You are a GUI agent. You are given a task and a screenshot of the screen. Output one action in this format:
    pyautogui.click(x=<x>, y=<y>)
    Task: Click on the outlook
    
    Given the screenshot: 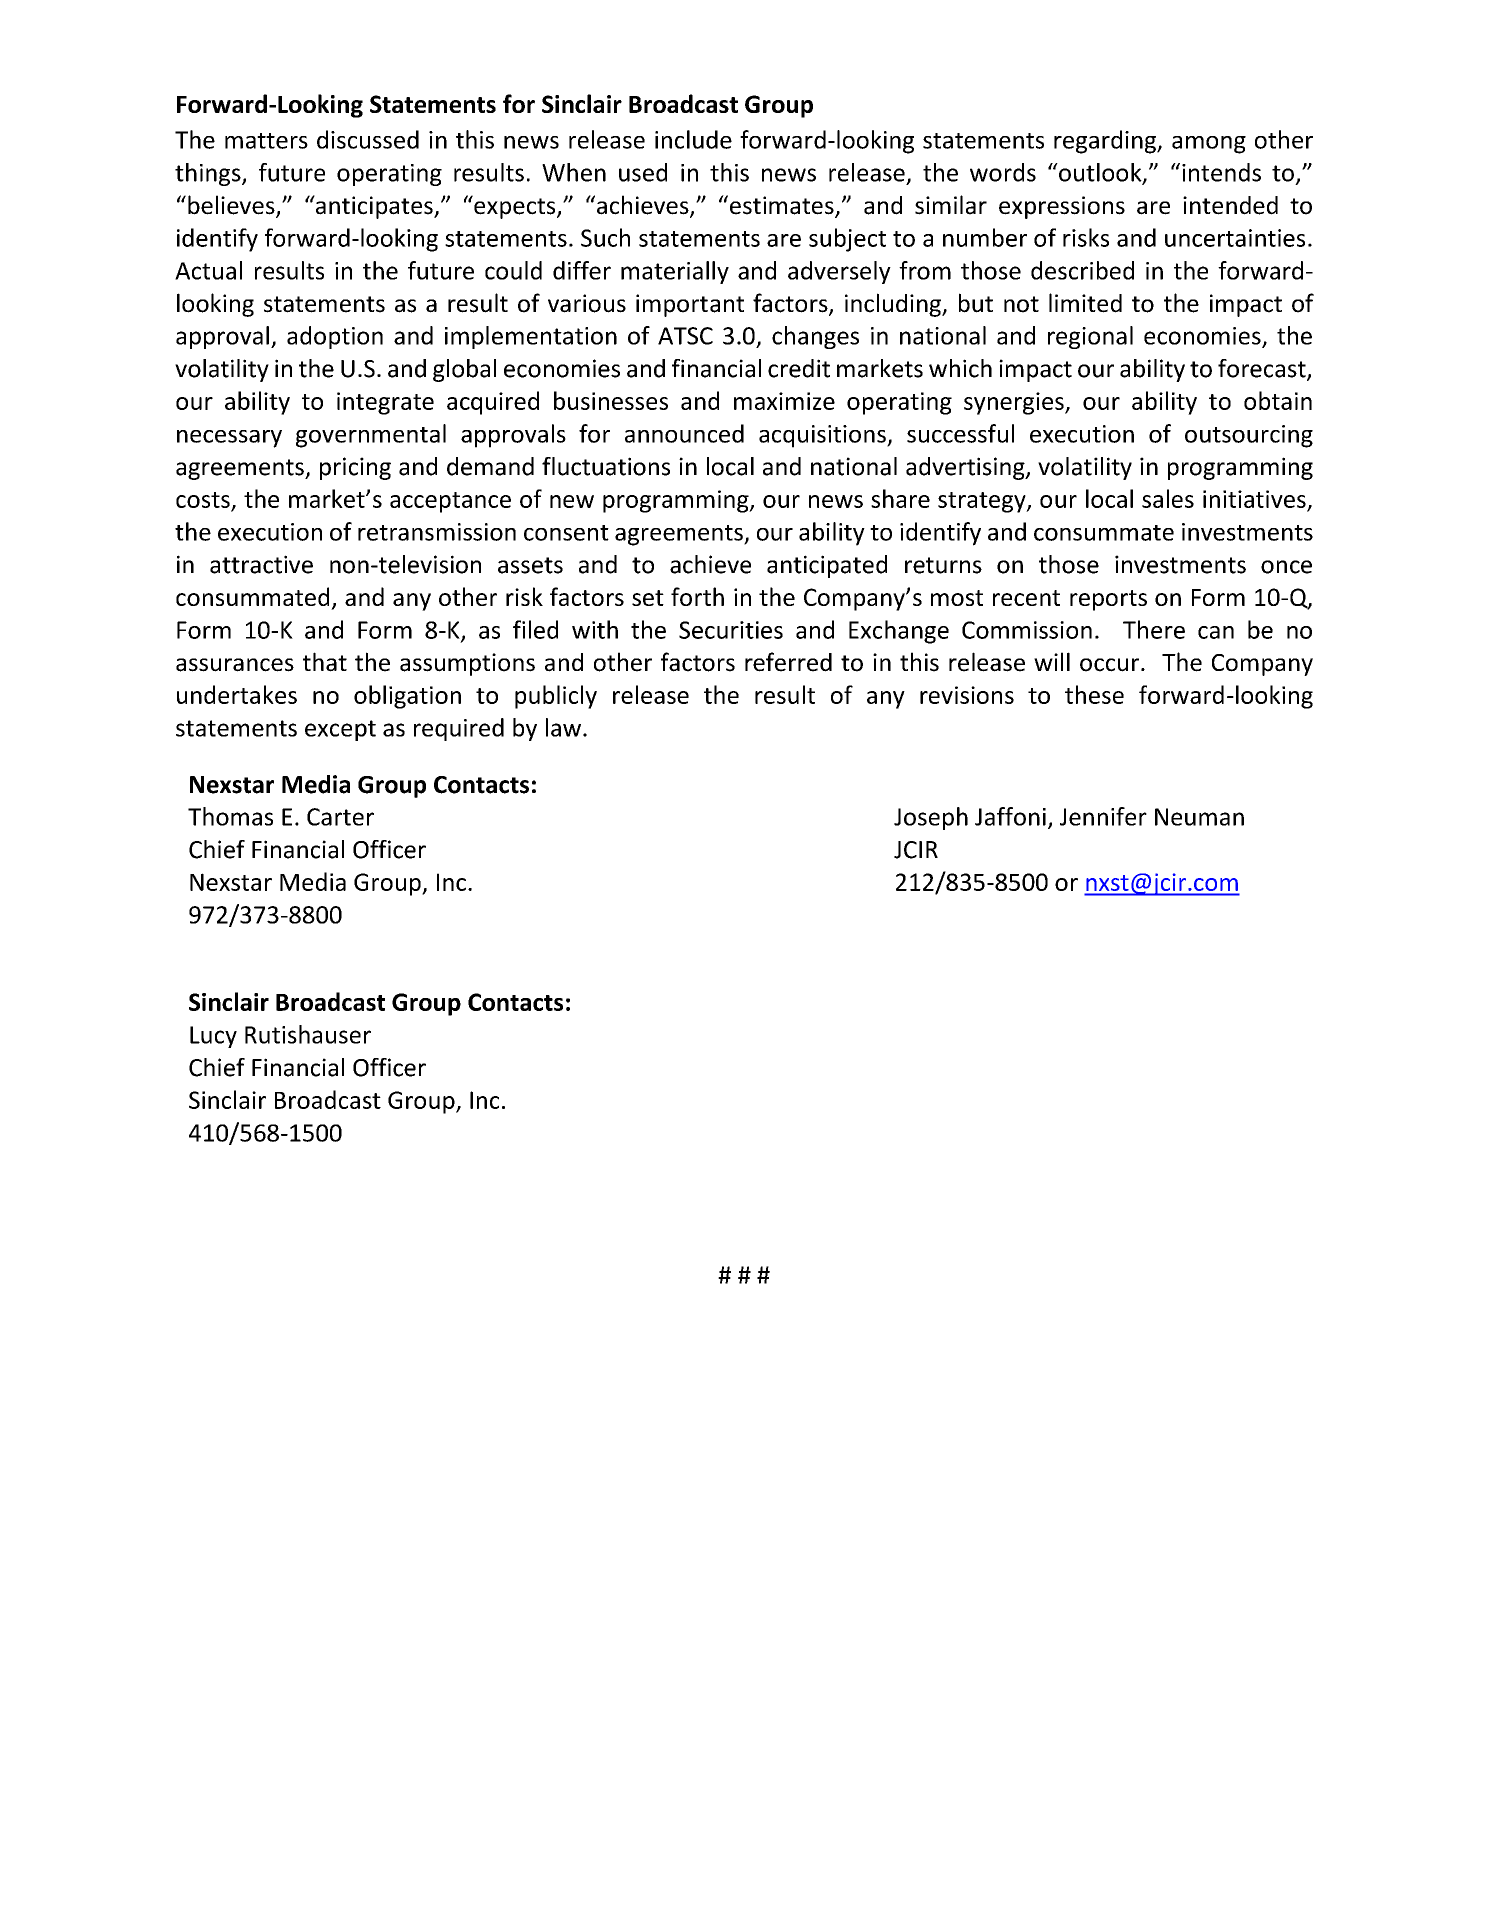 What is the action you would take?
    pyautogui.click(x=1100, y=173)
